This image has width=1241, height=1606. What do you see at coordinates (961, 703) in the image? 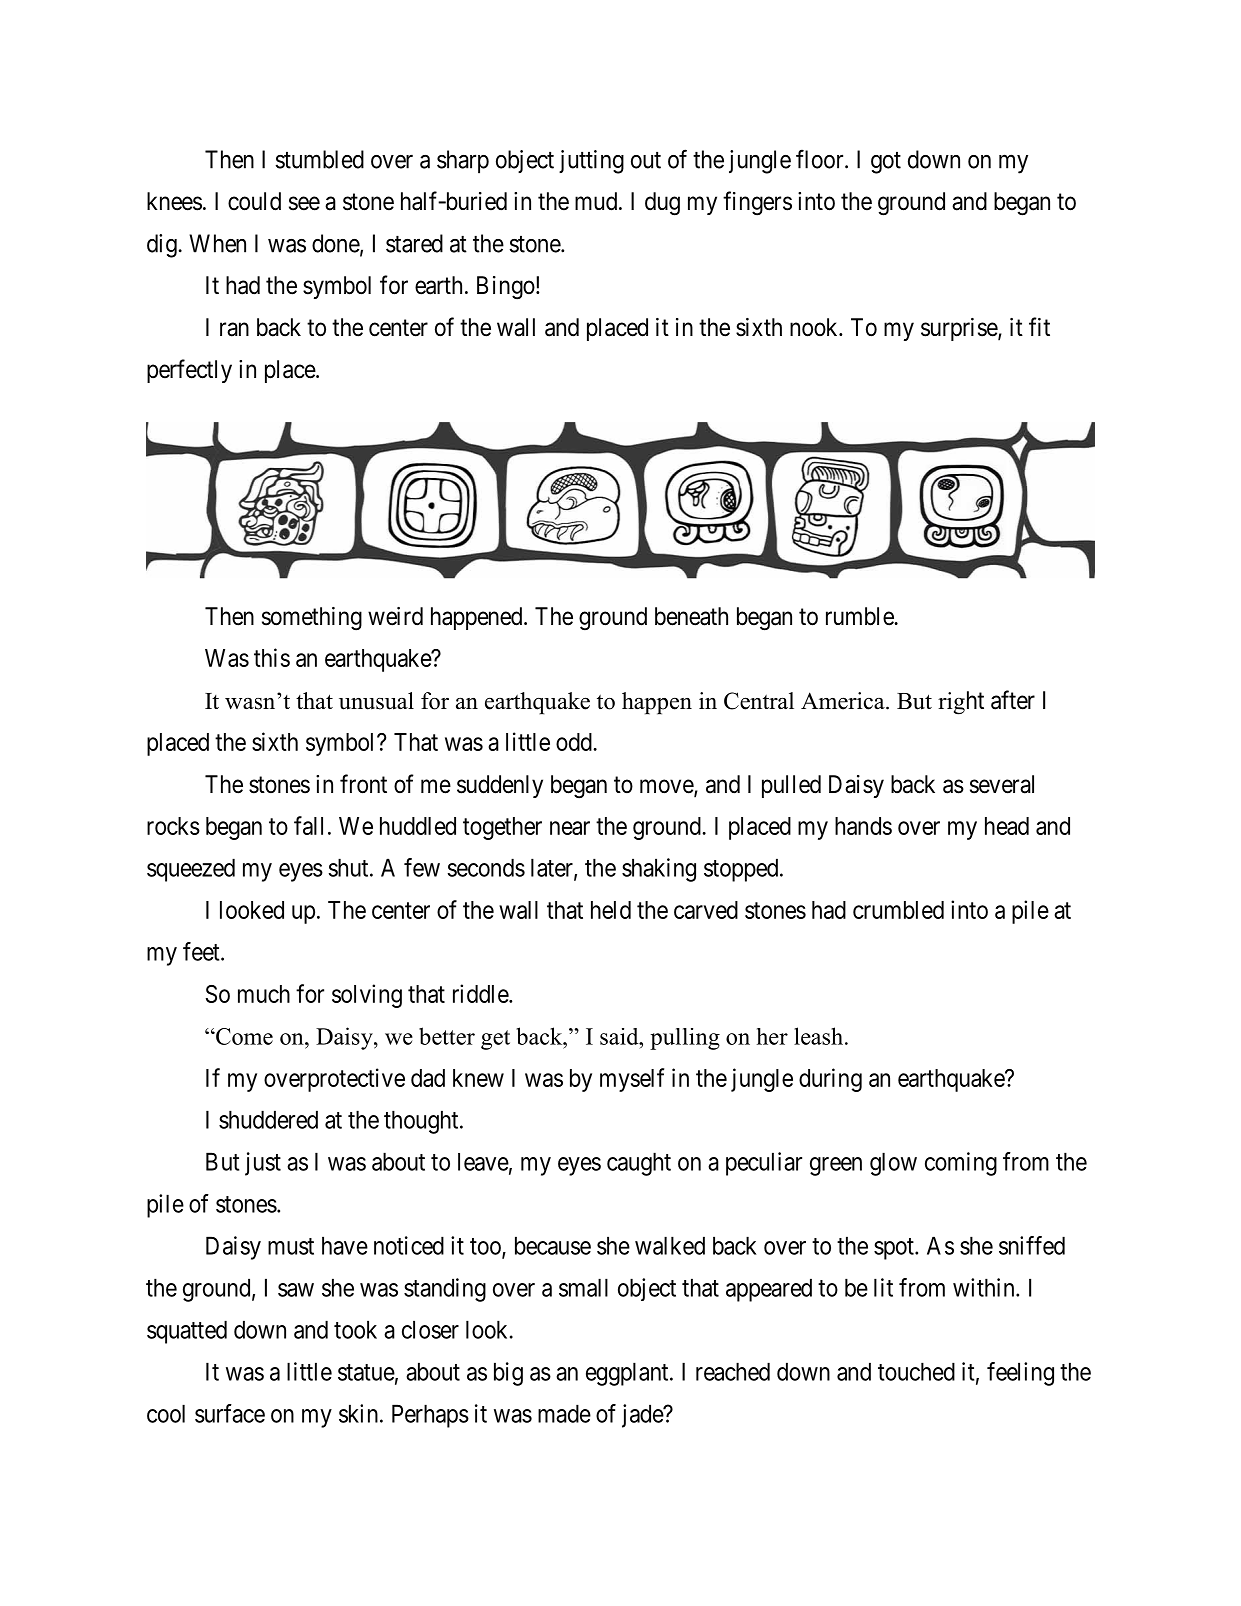
I see `right` at bounding box center [961, 703].
